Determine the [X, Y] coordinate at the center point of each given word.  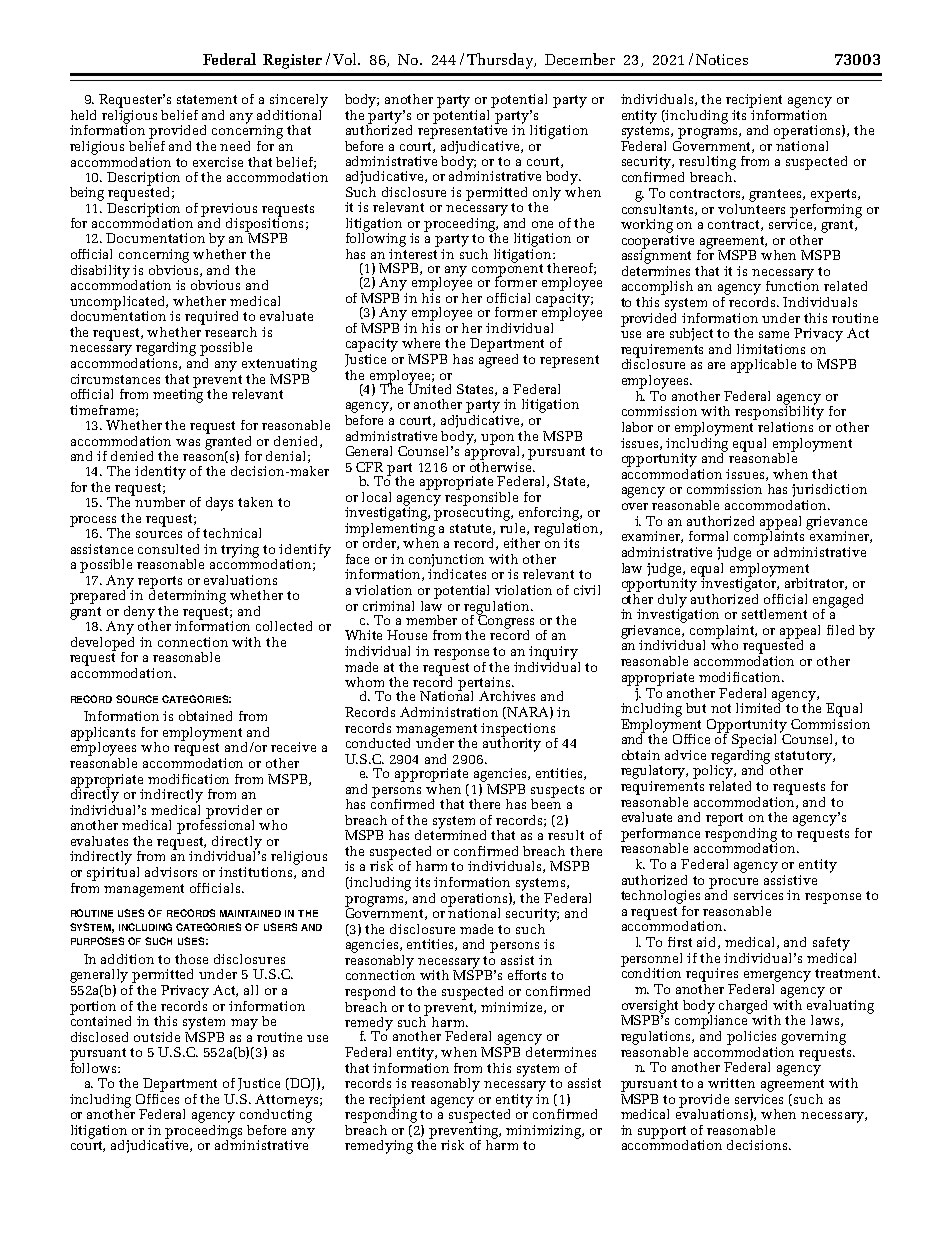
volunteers [751, 207]
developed [102, 643]
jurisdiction [829, 490]
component [507, 270]
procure [735, 884]
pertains [485, 685]
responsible [481, 498]
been [546, 802]
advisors [171, 872]
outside [157, 1037]
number [159, 501]
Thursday [501, 61]
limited [760, 706]
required [211, 318]
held [83, 115]
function [792, 285]
